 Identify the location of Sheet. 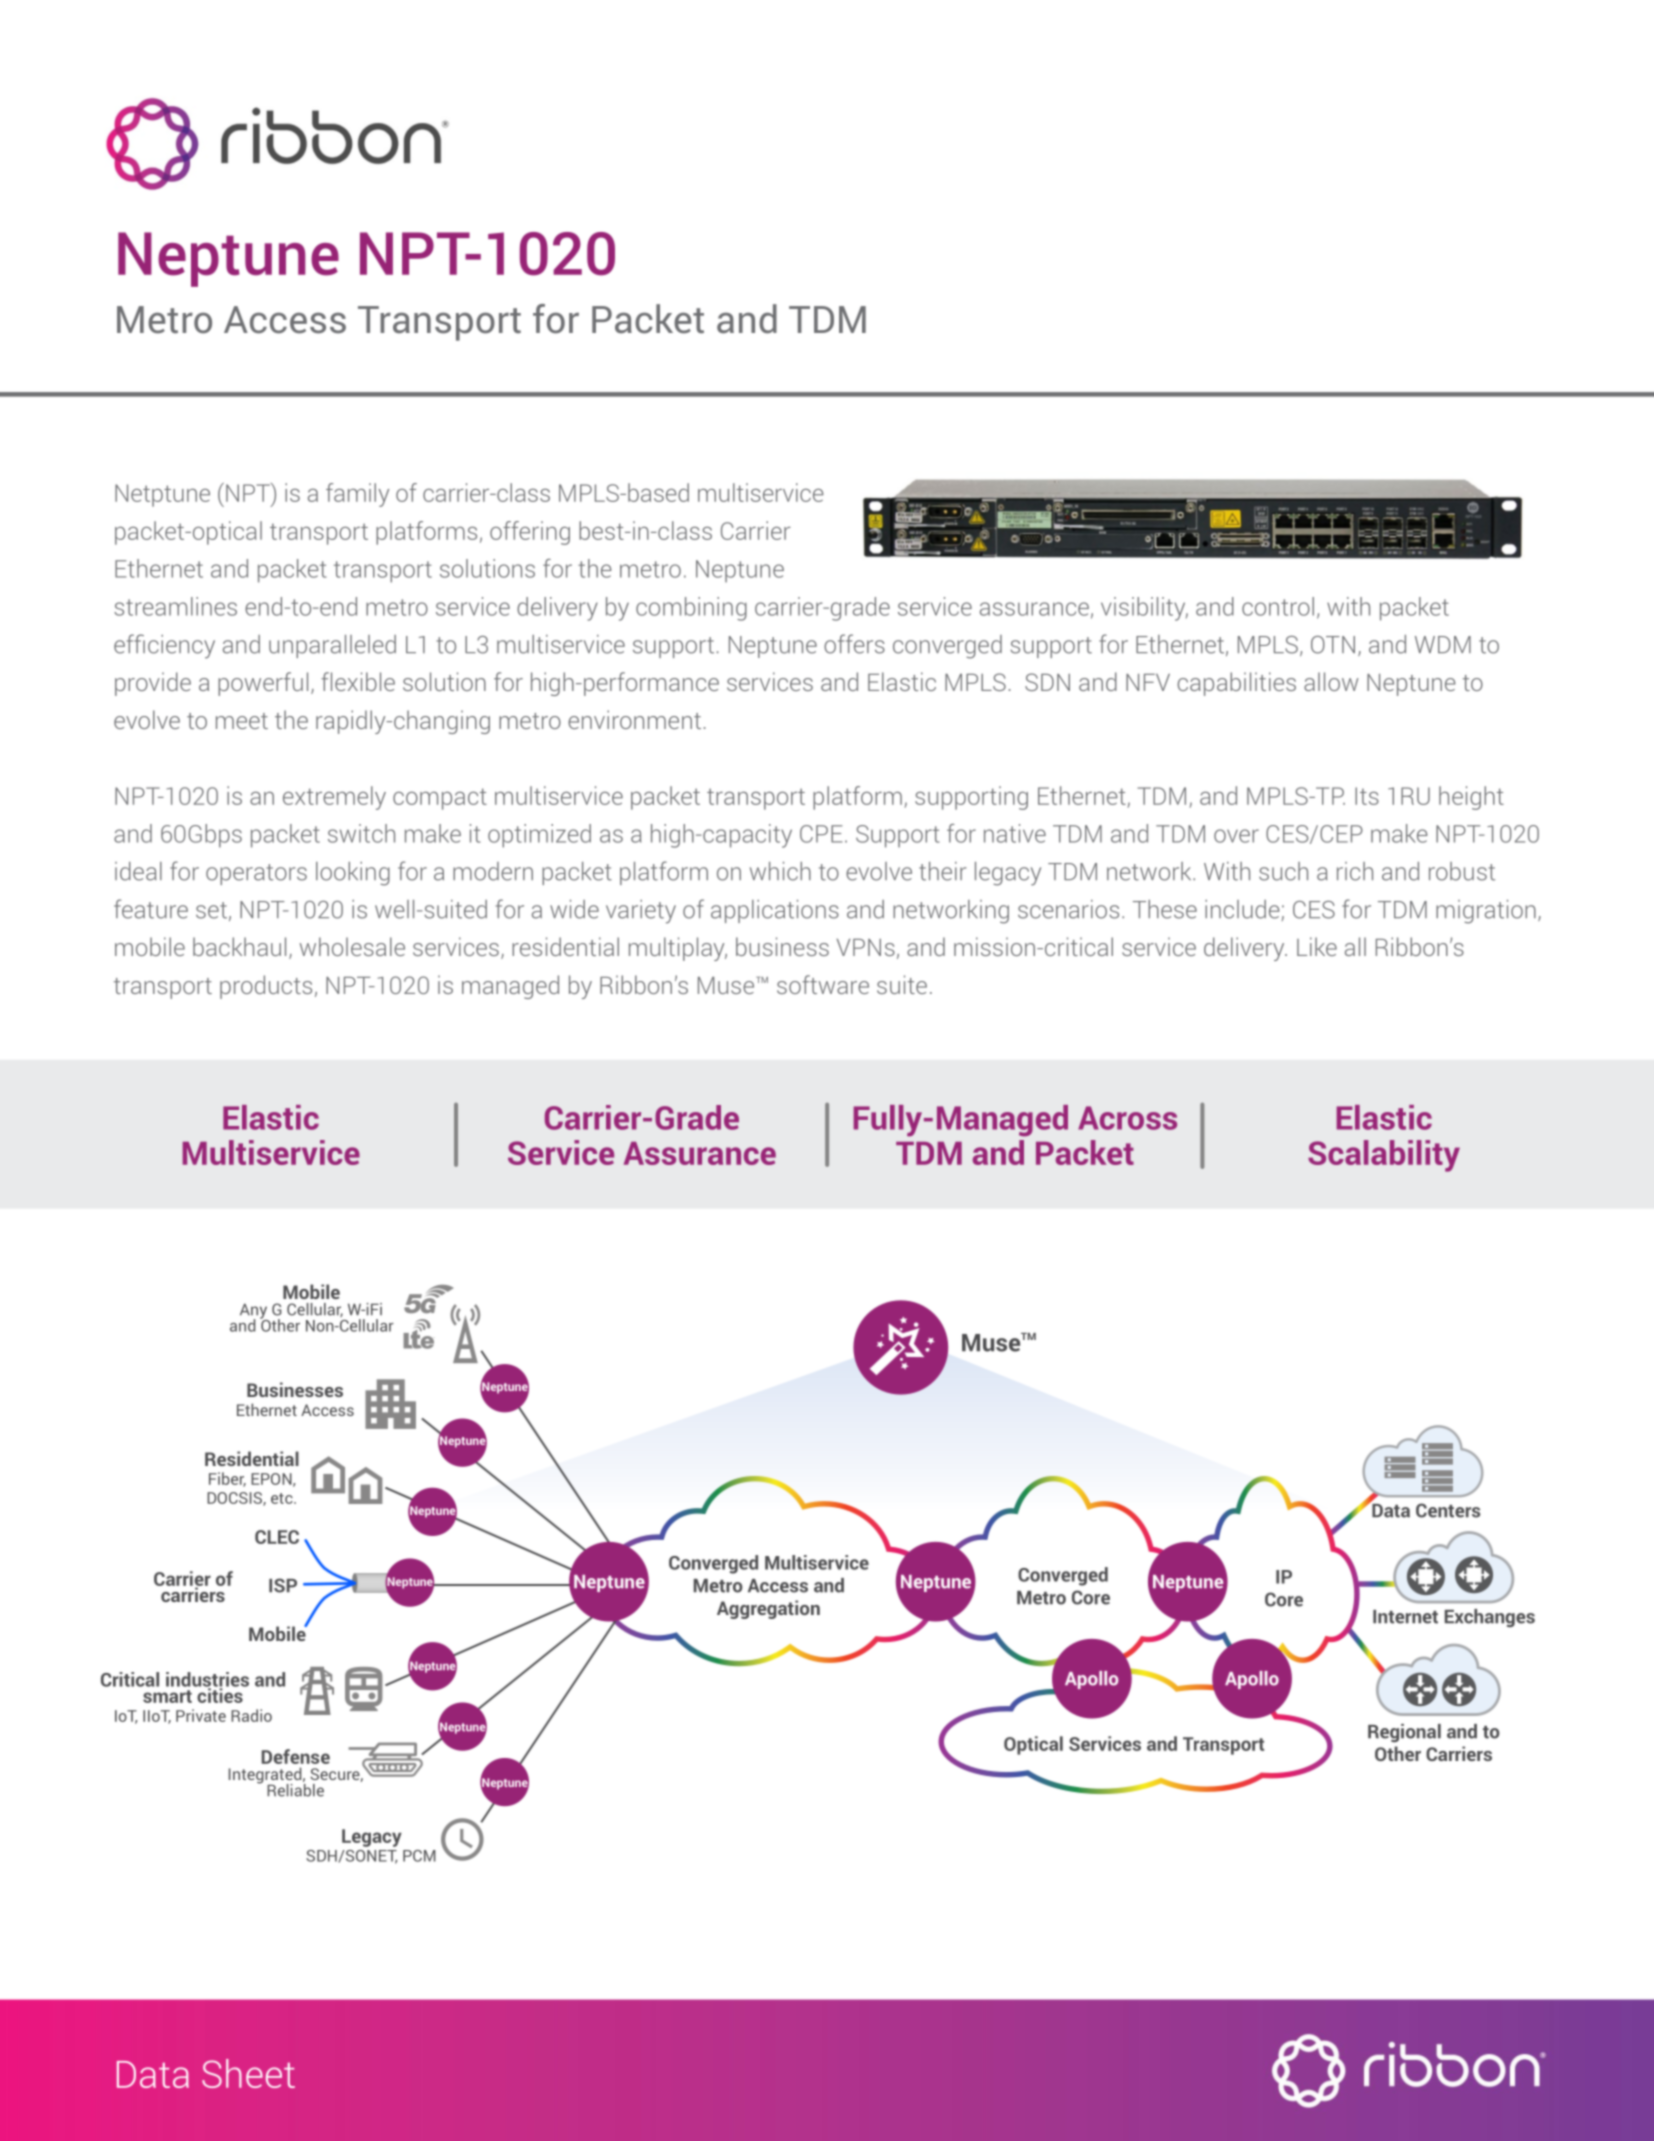
(248, 2073).
